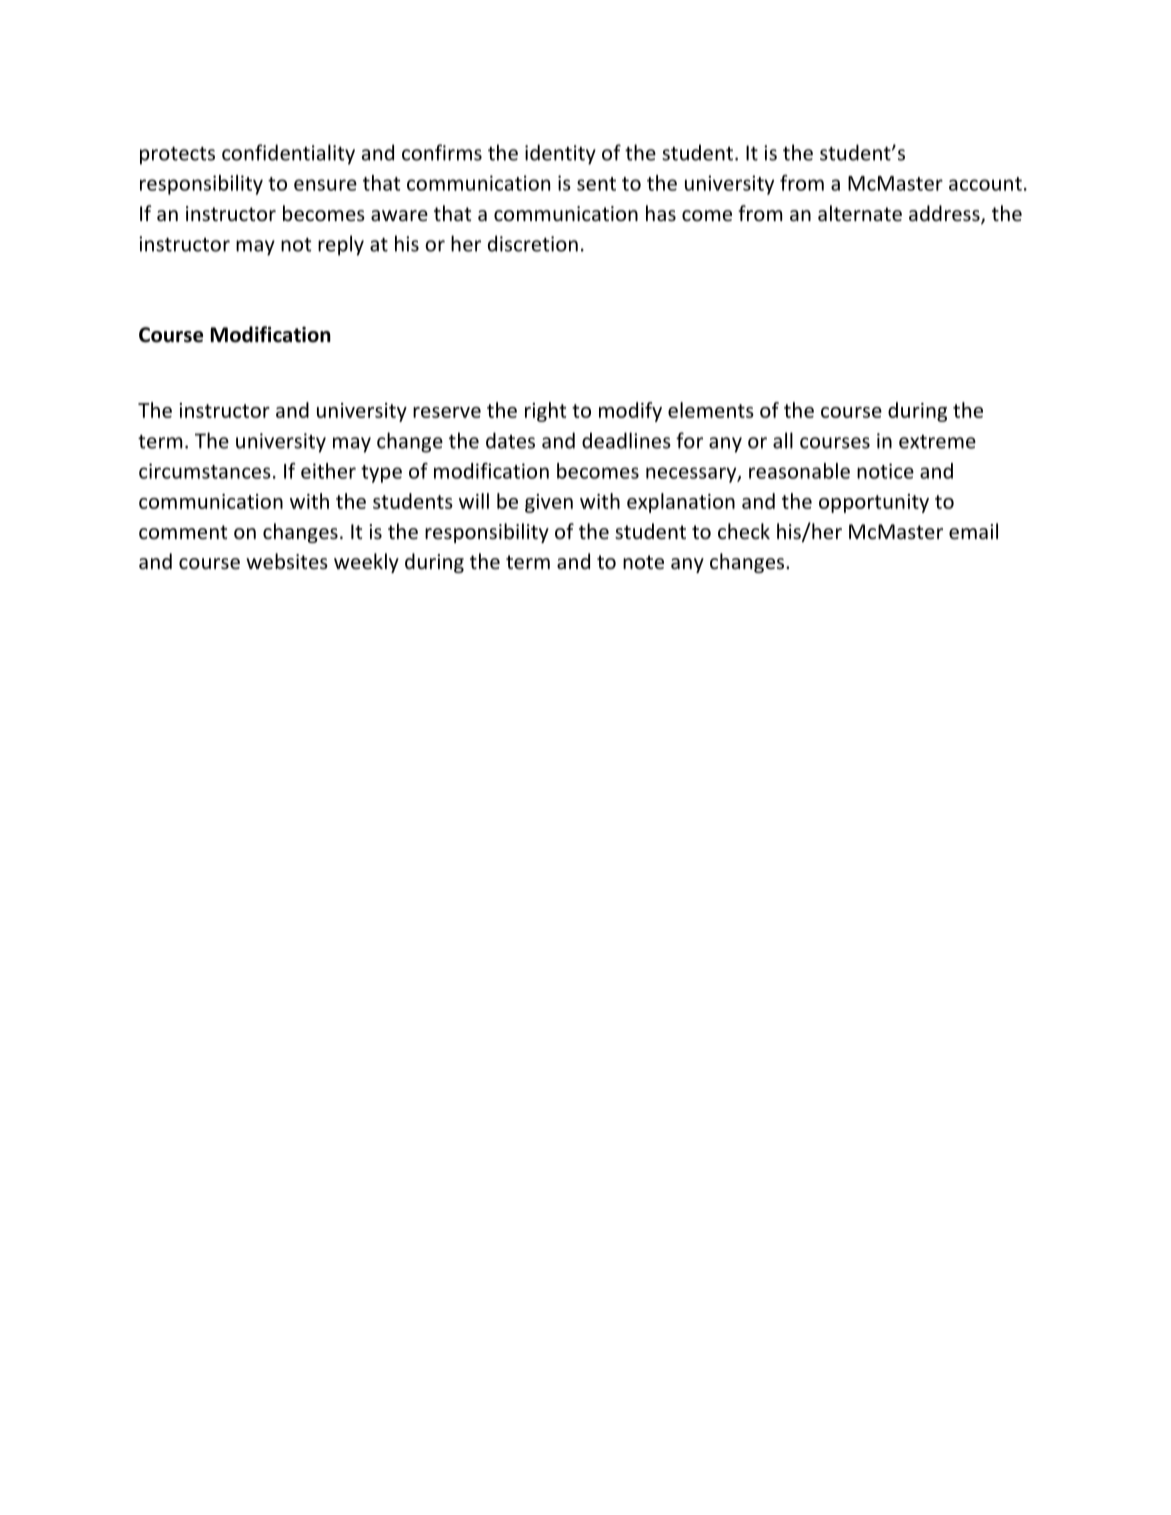 The width and height of the screenshot is (1171, 1515). Describe the element at coordinates (287, 561) in the screenshot. I see `websites` at that location.
